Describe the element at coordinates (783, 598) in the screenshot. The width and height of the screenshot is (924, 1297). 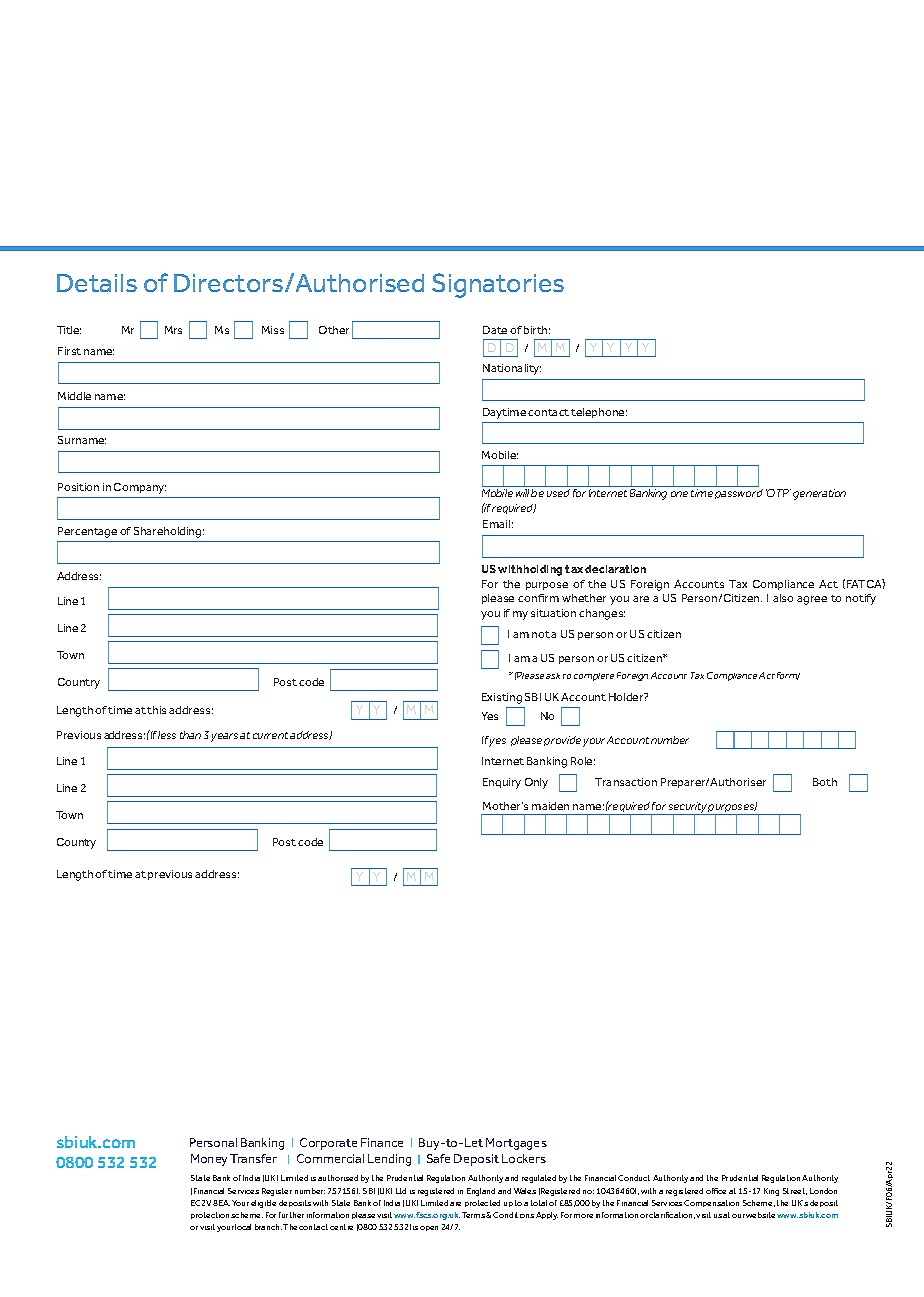
I see `also` at that location.
